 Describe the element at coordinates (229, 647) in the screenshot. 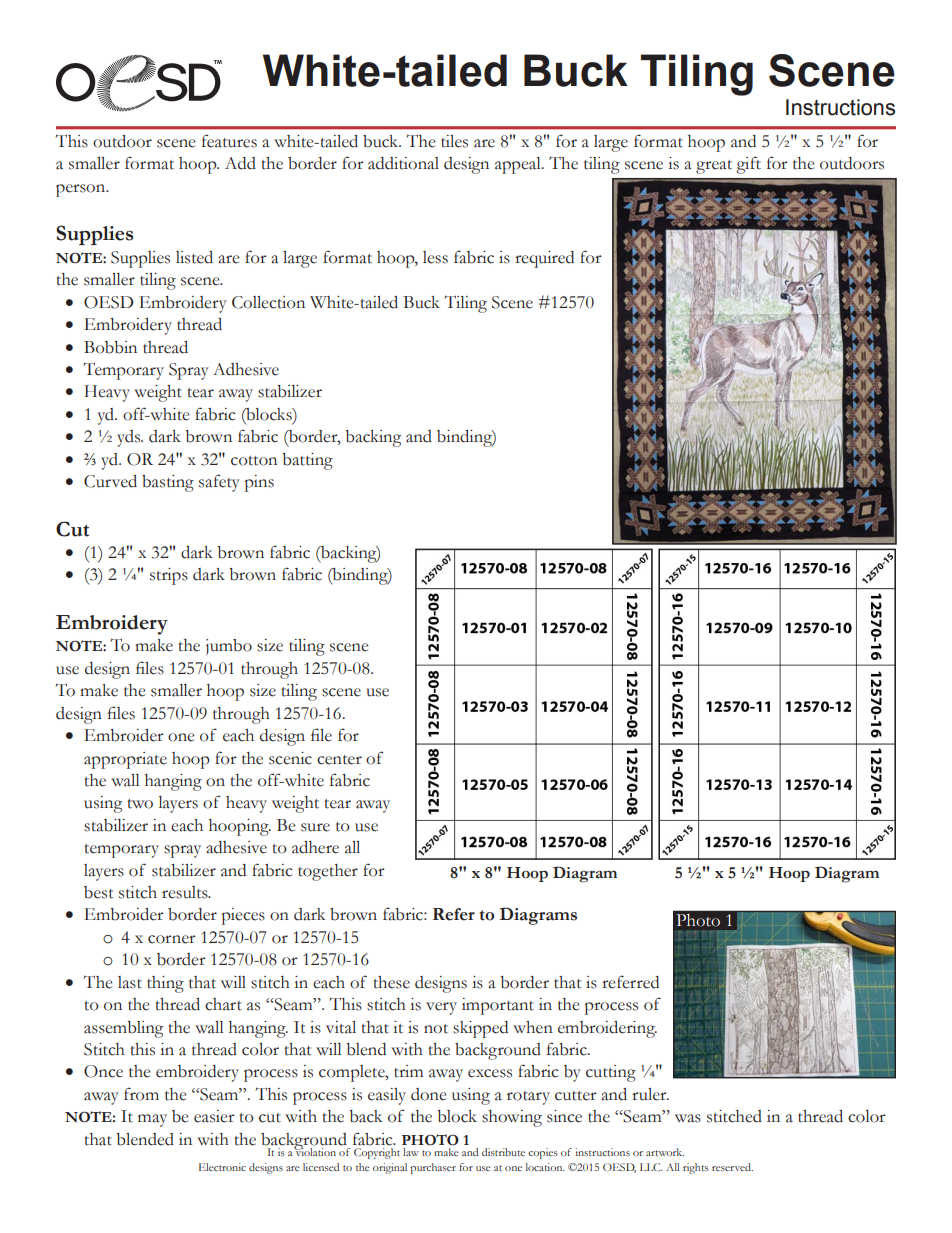

I see `jumbo` at that location.
